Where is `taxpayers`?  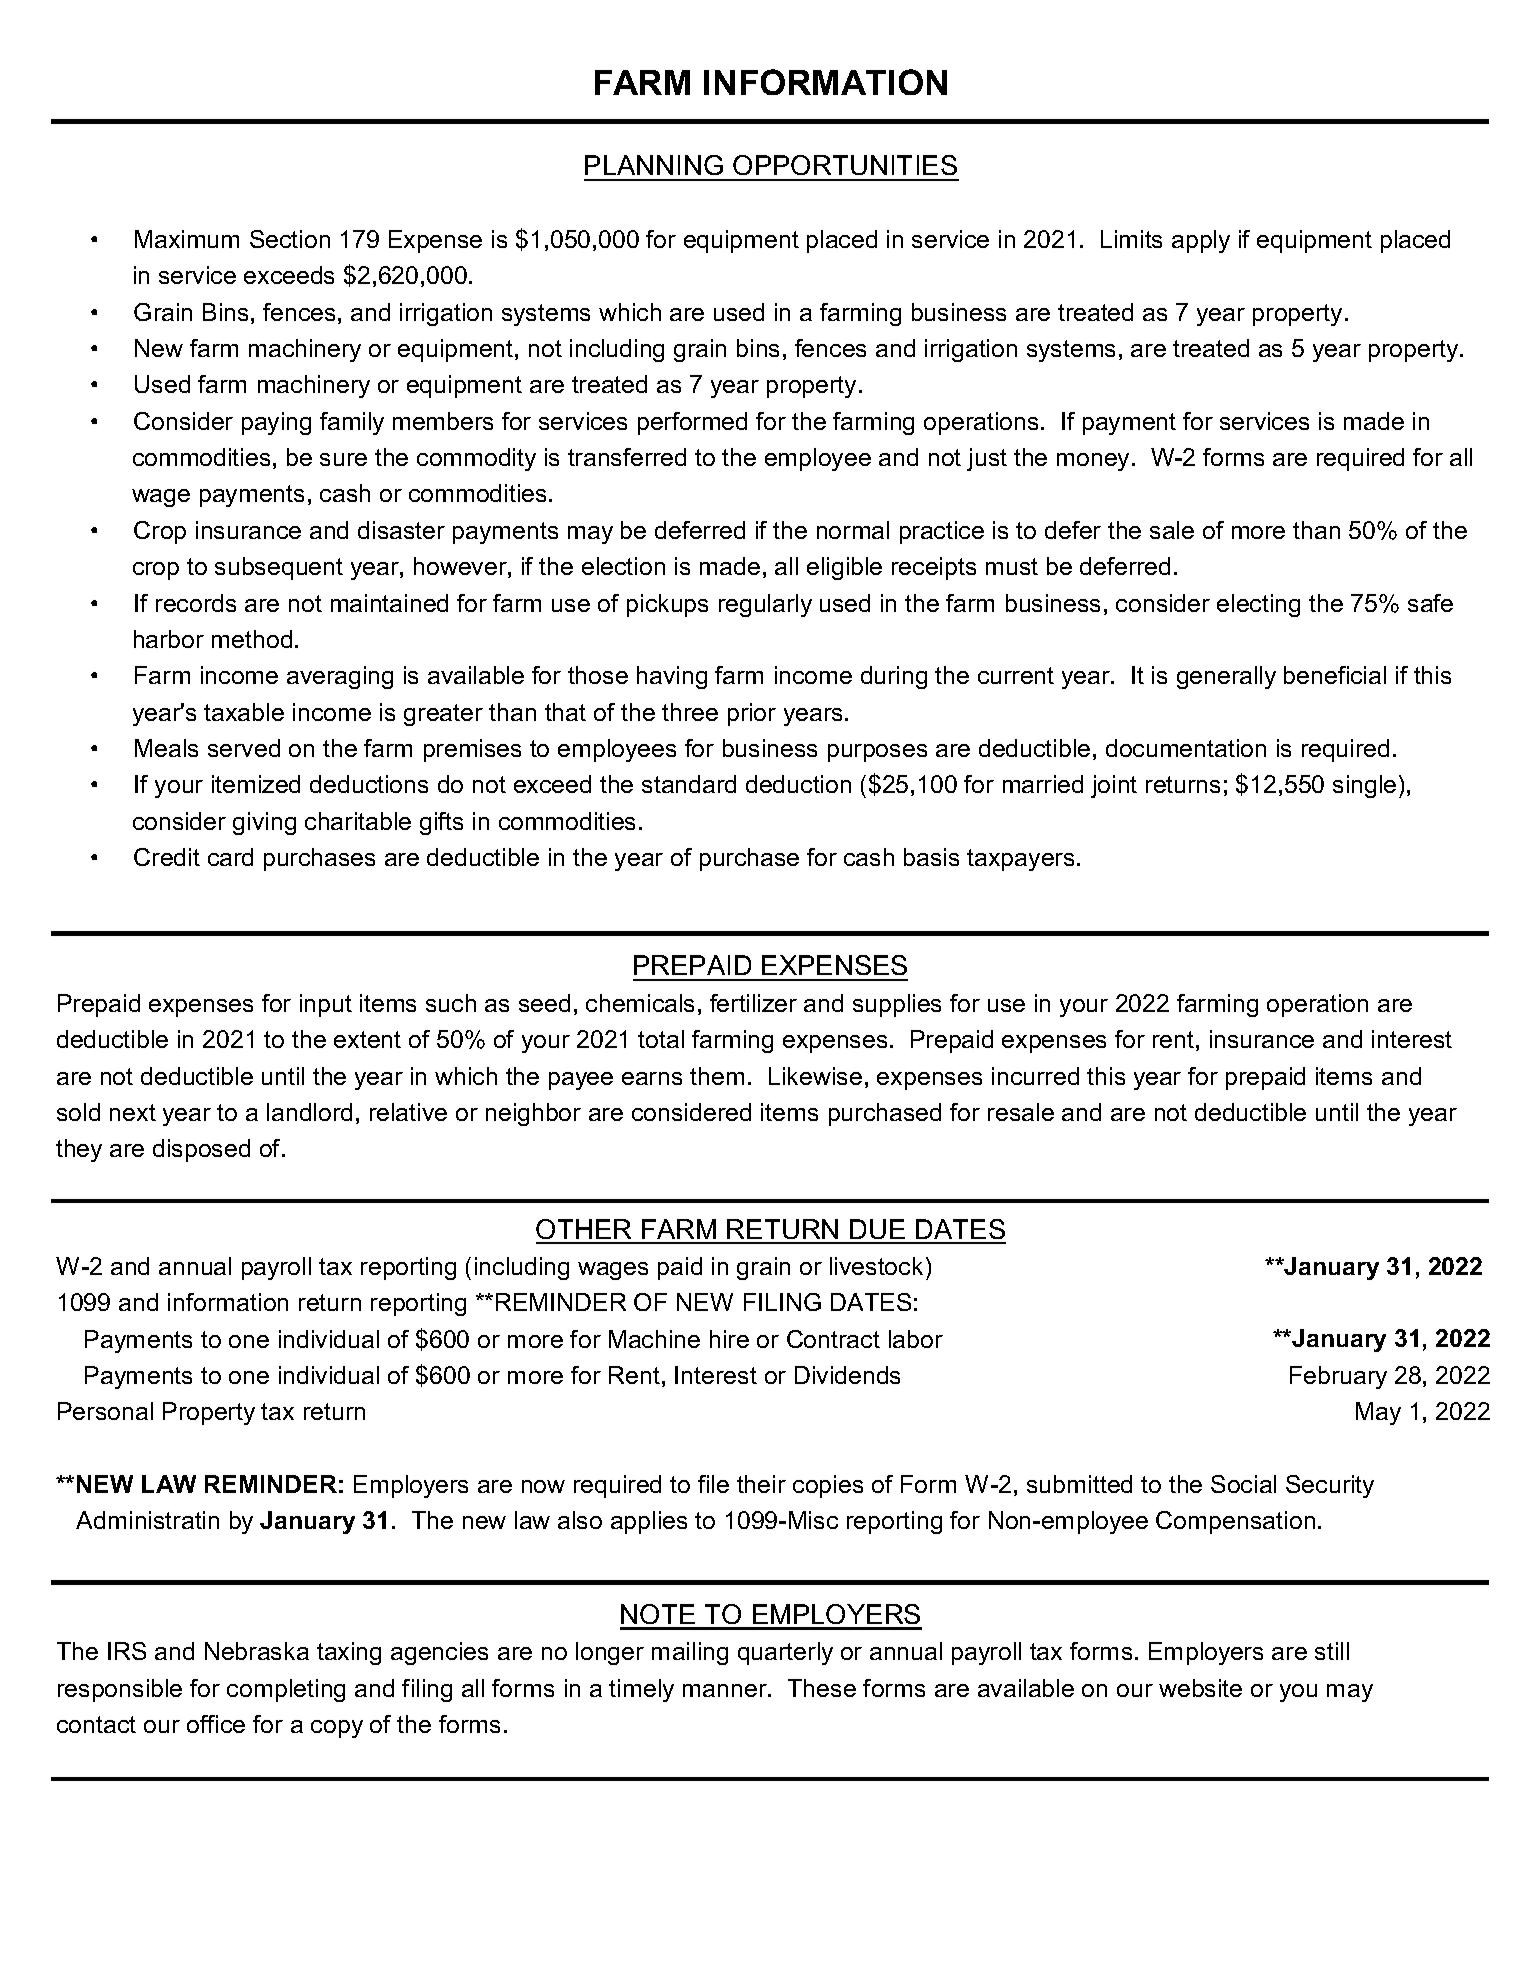
taxpayers is located at coordinates (1020, 860).
